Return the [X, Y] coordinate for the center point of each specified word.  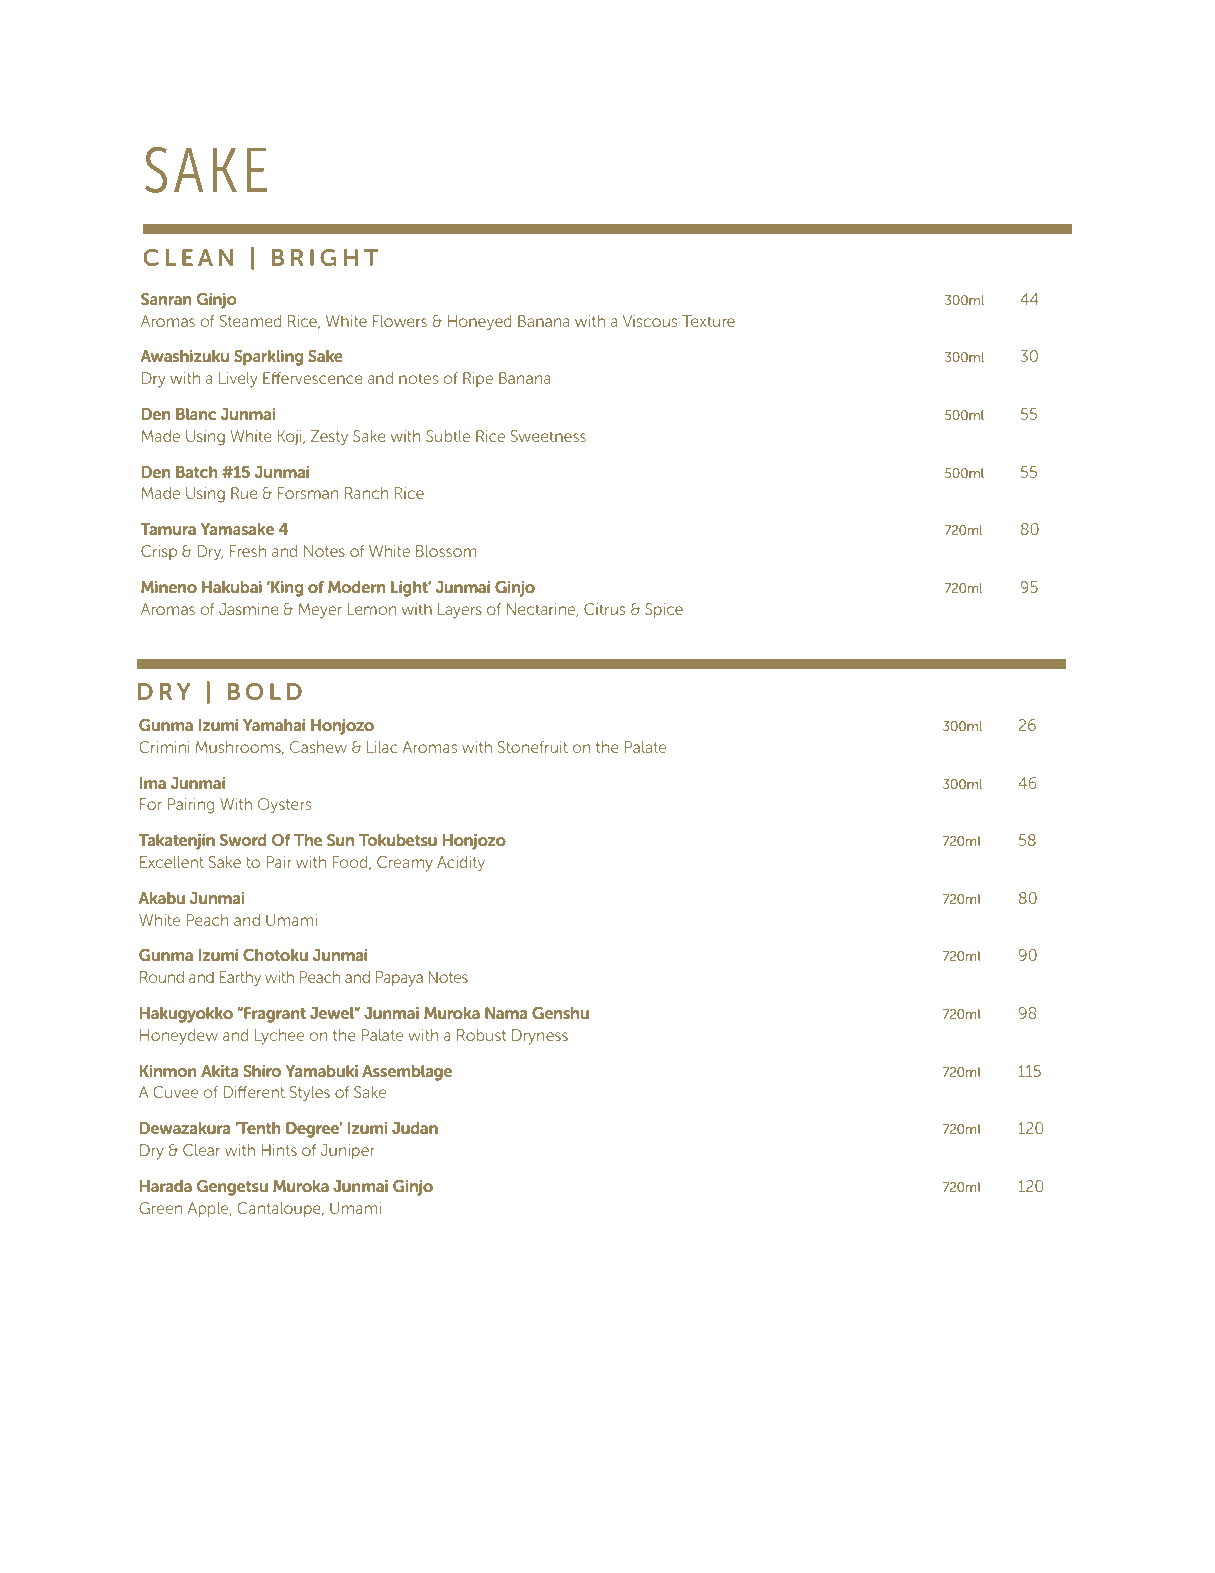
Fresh [248, 551]
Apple [209, 1209]
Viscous [650, 321]
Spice [664, 610]
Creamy [405, 864]
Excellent [172, 862]
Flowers [400, 321]
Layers [460, 611]
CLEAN [188, 257]
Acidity [461, 864]
